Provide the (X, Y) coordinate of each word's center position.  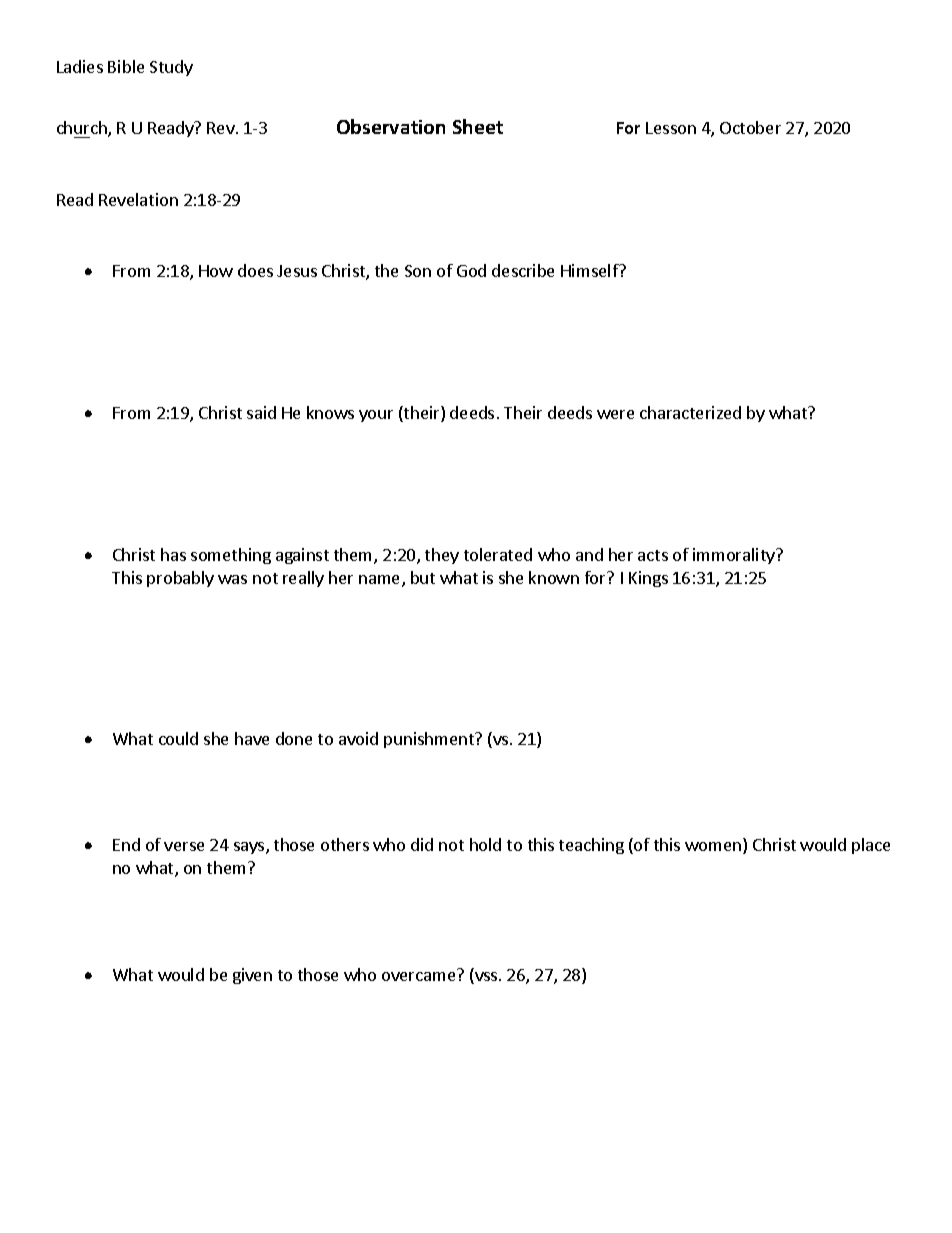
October (750, 127)
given (252, 976)
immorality (735, 556)
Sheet (478, 126)
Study (171, 68)
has (173, 554)
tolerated (498, 554)
